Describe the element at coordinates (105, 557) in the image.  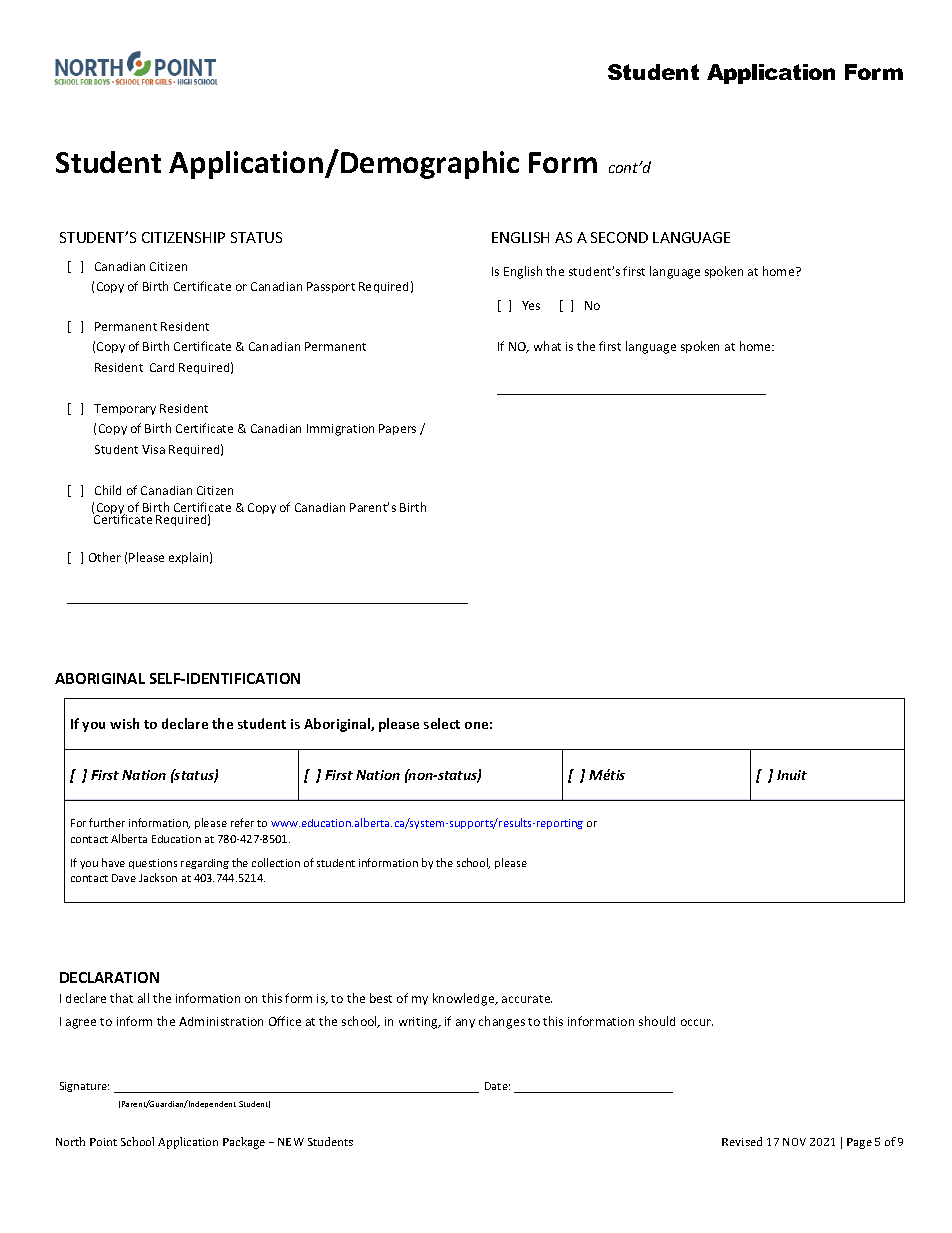
I see `Other` at that location.
